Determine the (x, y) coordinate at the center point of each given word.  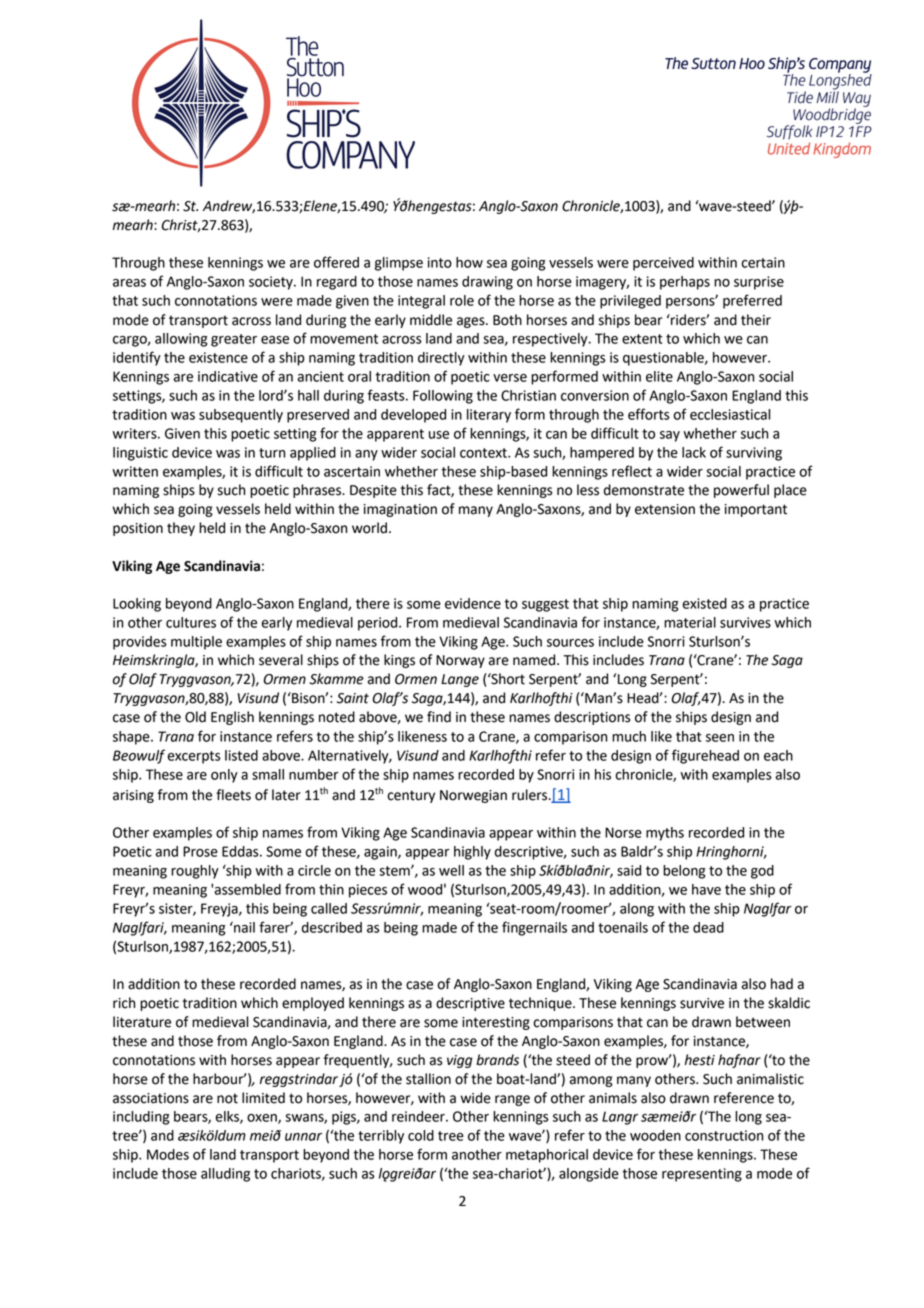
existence (218, 357)
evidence (473, 603)
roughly (195, 872)
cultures (191, 622)
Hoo (752, 63)
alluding (225, 1175)
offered (336, 262)
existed (705, 603)
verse (510, 378)
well (451, 870)
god (762, 872)
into (440, 262)
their (756, 320)
